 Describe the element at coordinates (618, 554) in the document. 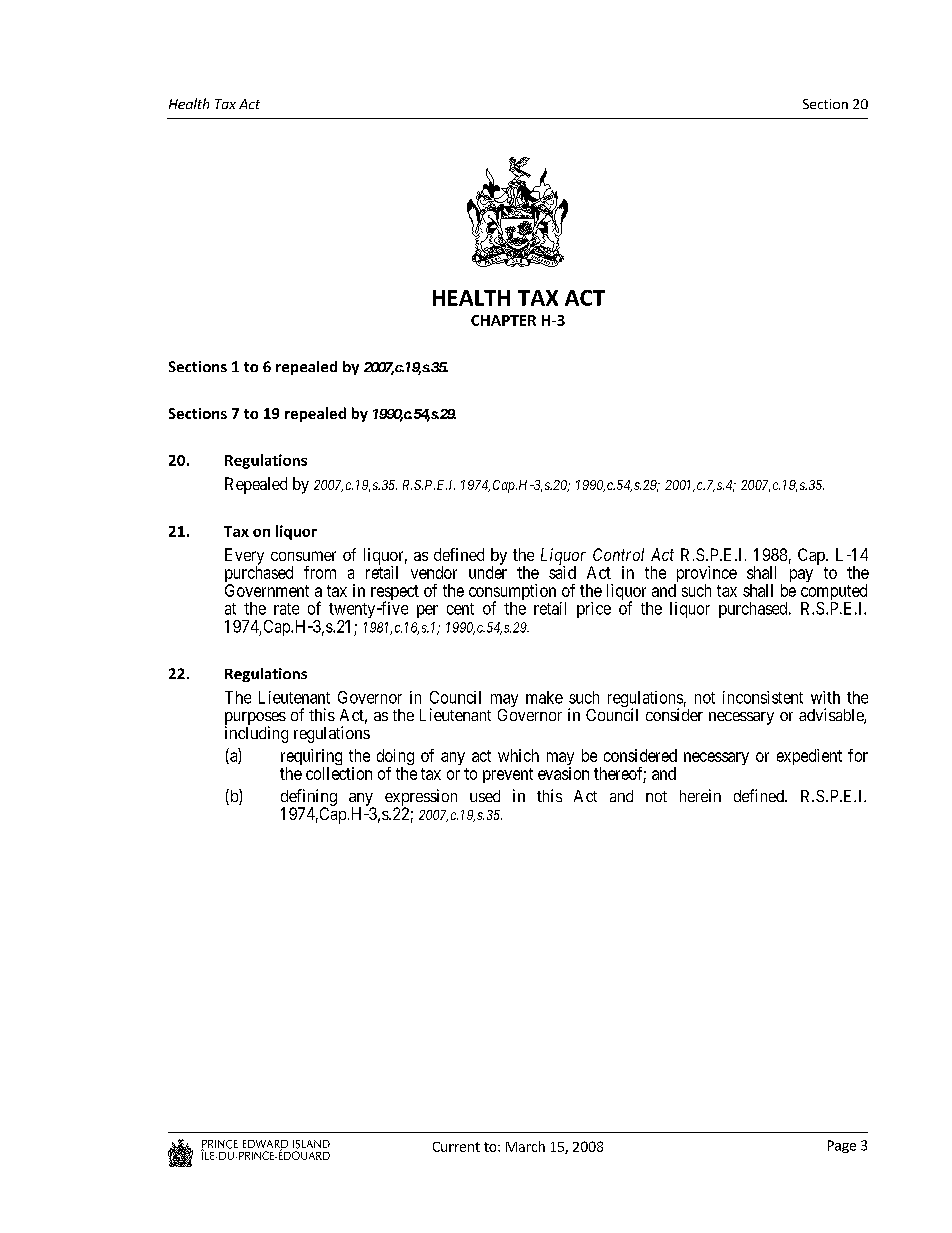

I see `Control` at that location.
